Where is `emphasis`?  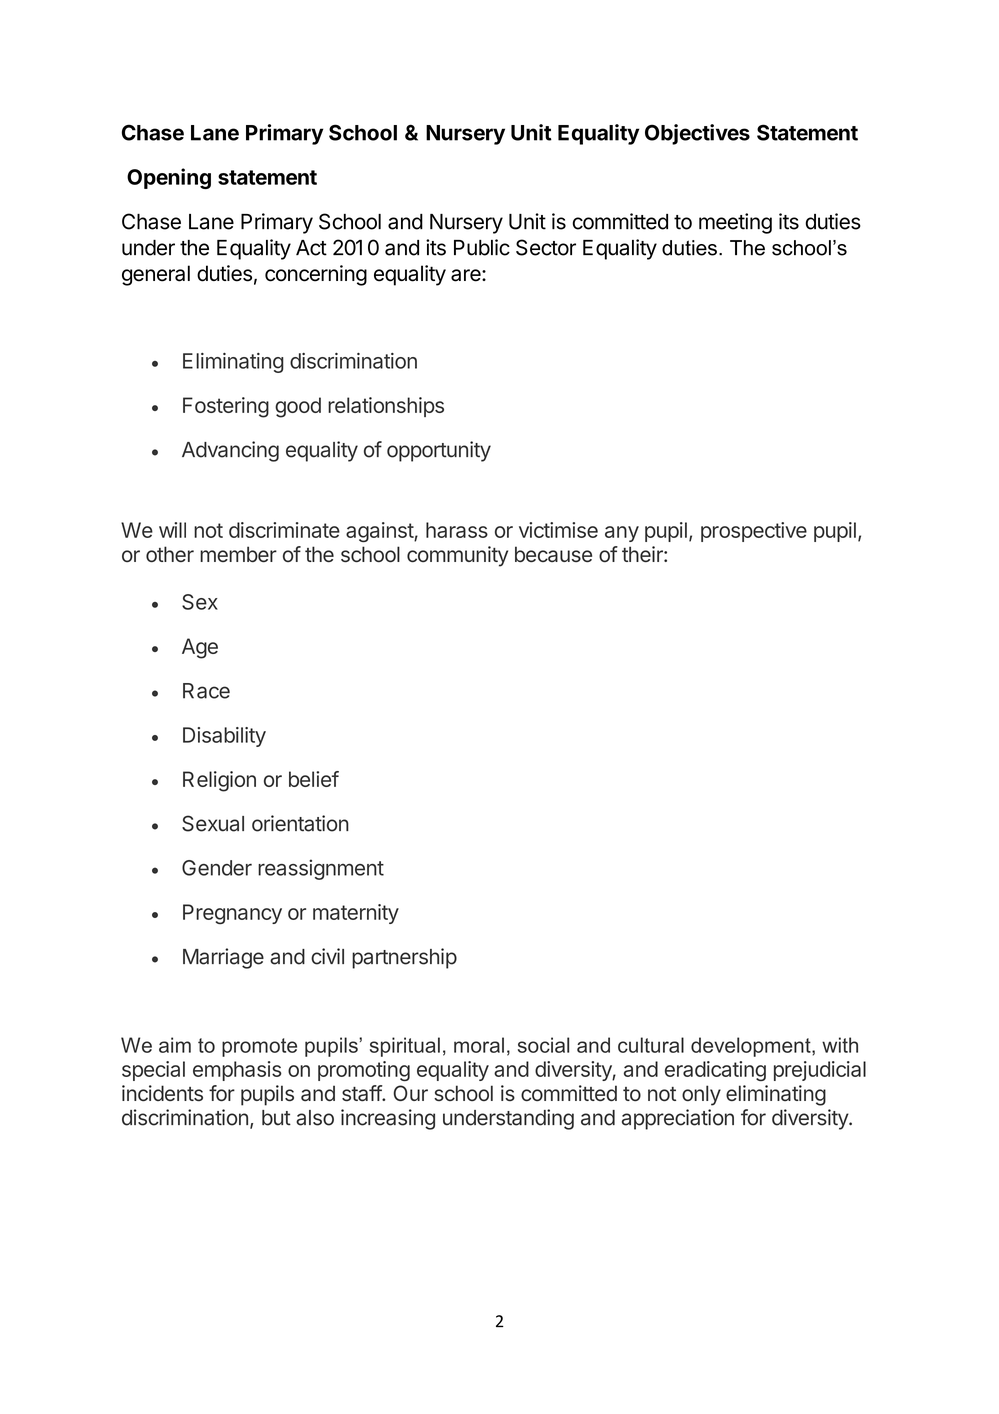 emphasis is located at coordinates (237, 1071).
